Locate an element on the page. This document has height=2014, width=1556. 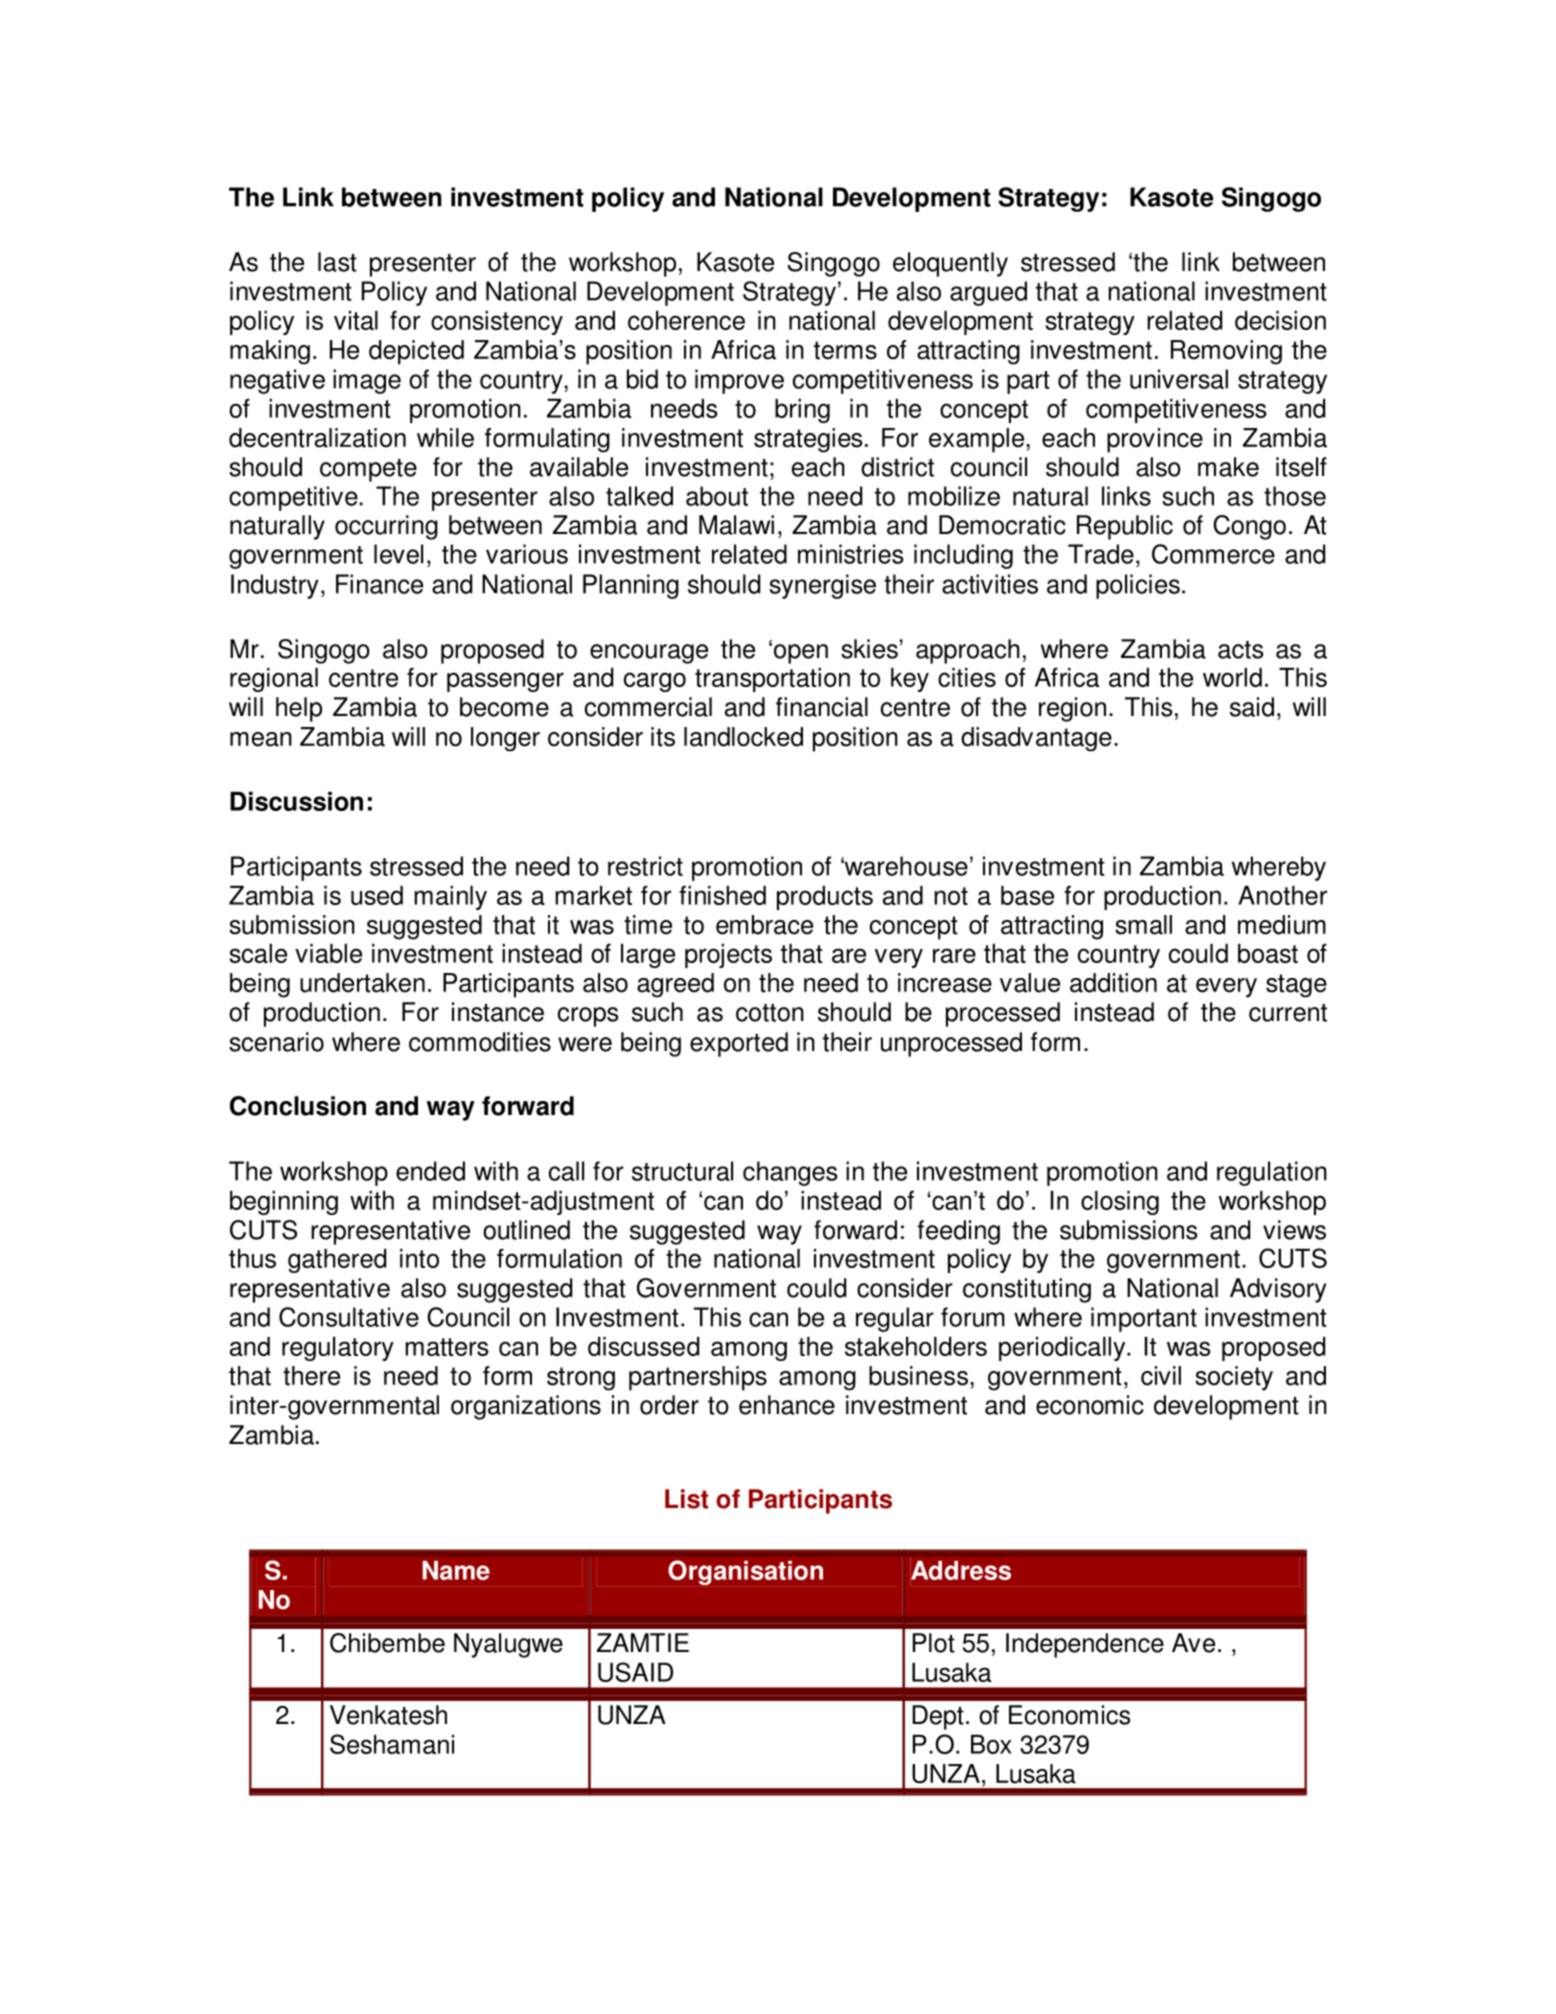
terms is located at coordinates (845, 350).
